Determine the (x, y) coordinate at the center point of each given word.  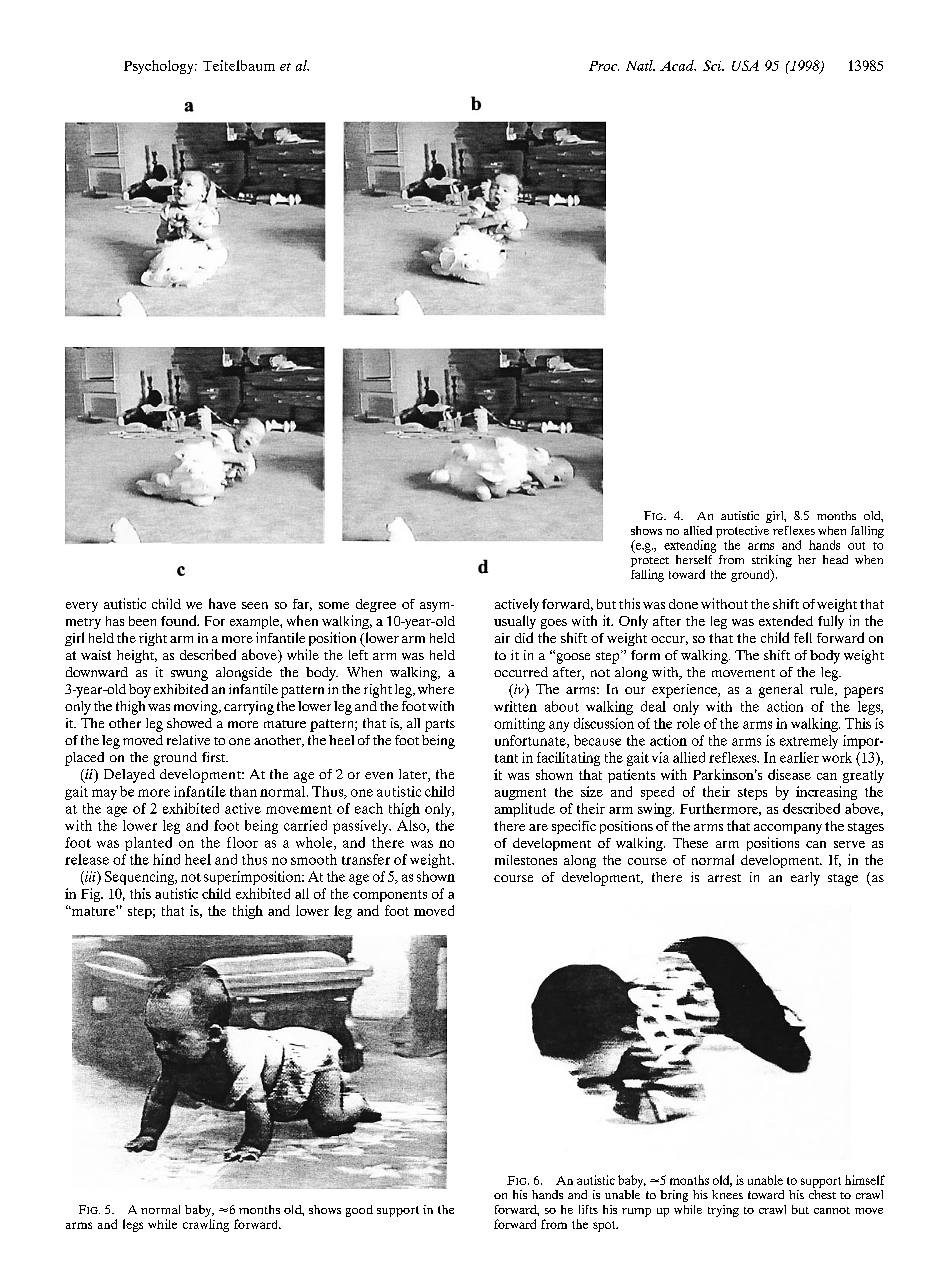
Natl (640, 65)
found (180, 620)
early (805, 879)
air (502, 638)
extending (690, 546)
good (359, 1211)
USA (745, 65)
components (390, 896)
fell (803, 637)
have (222, 603)
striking (772, 562)
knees (727, 1194)
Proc (604, 66)
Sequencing (140, 878)
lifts (588, 1209)
